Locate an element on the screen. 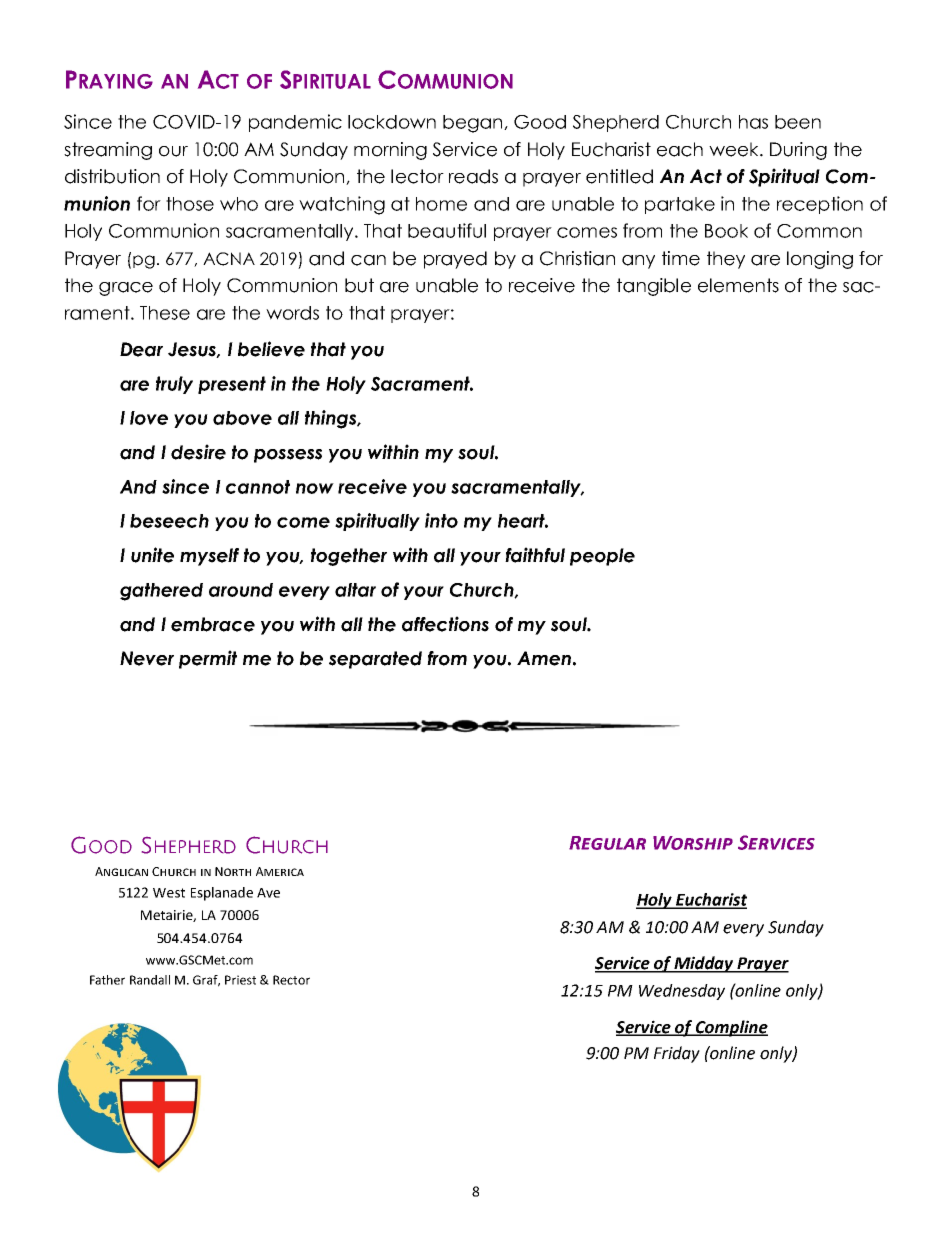  permit is located at coordinates (208, 659).
